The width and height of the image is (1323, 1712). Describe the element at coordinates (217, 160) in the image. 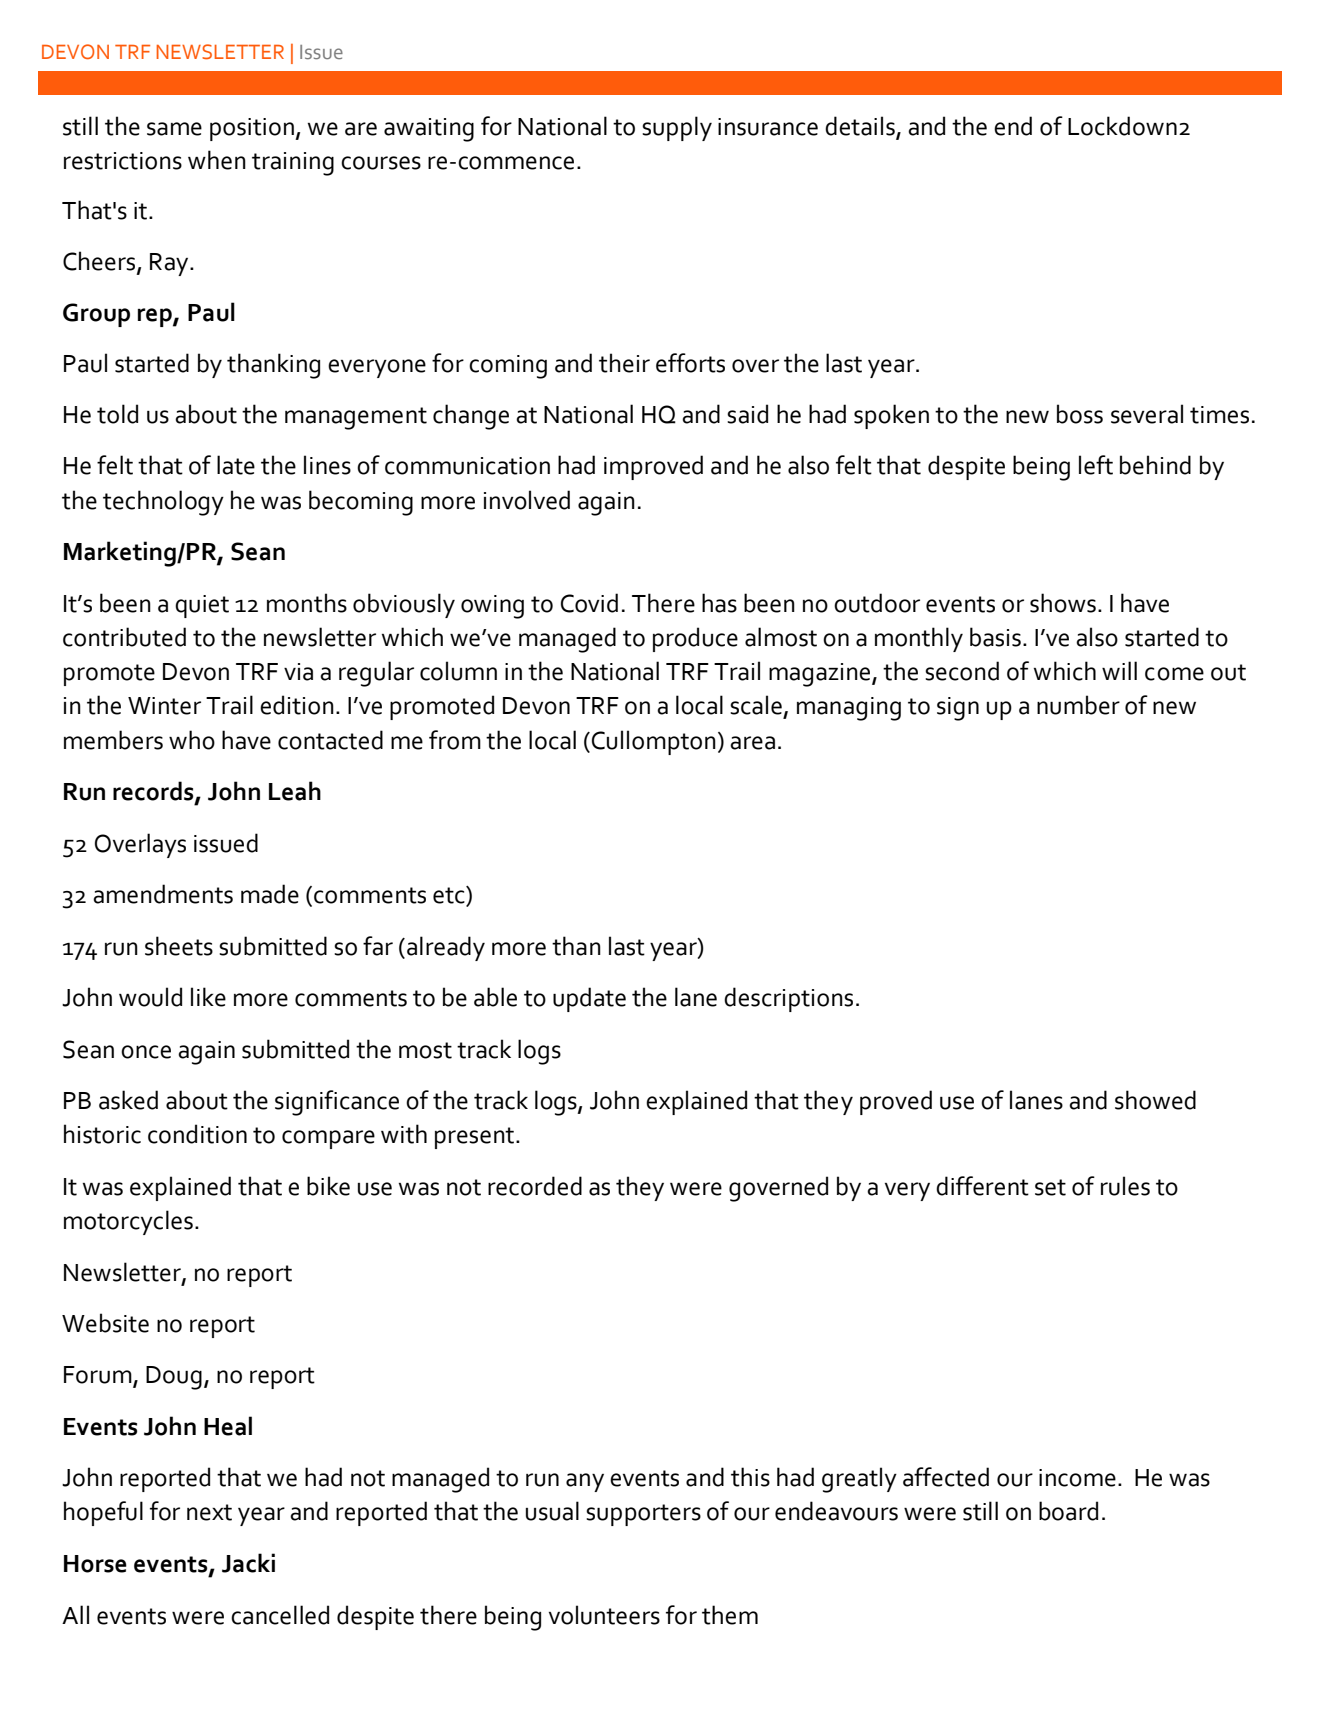

I see `when` at that location.
